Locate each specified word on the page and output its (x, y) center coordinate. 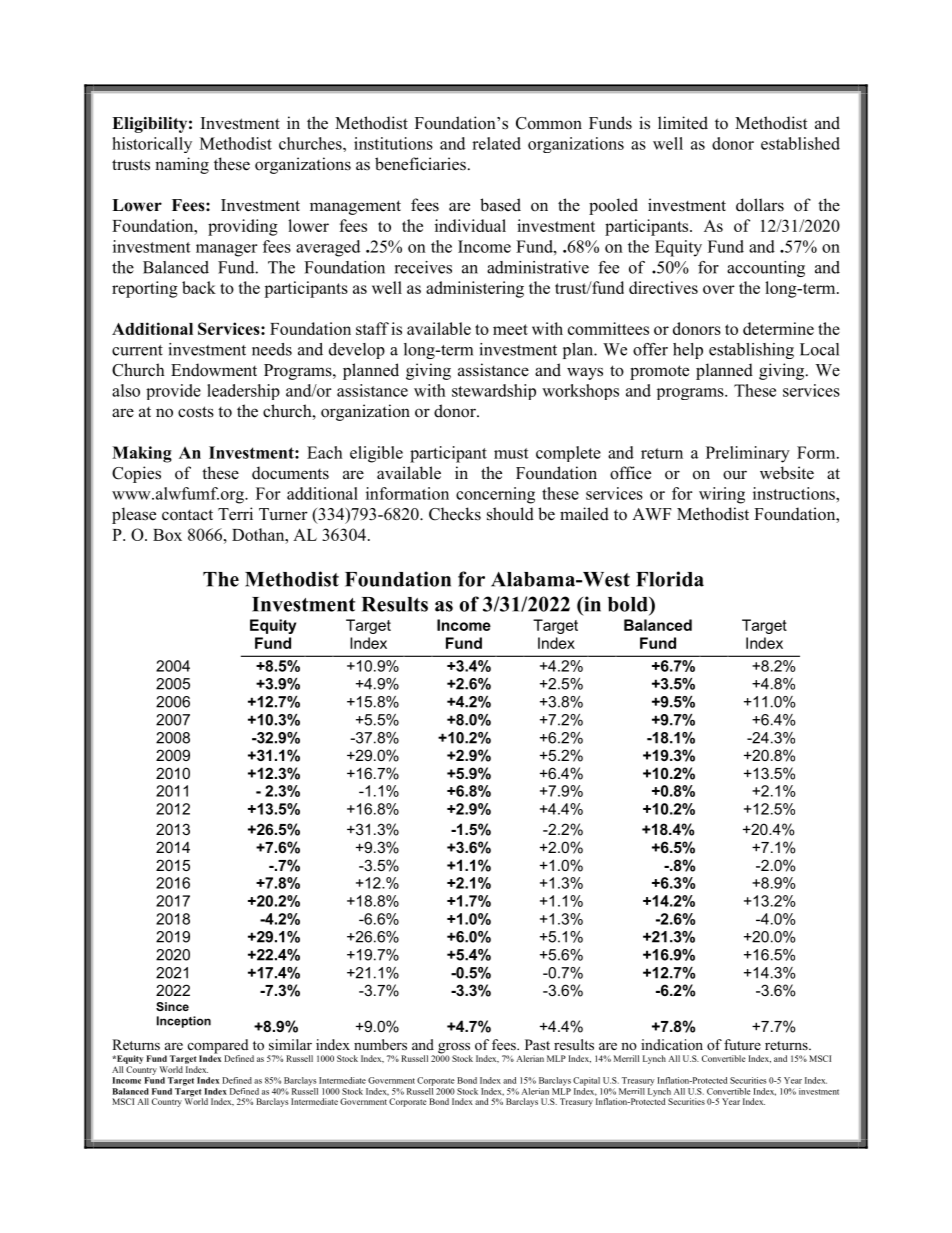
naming (182, 165)
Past (537, 1044)
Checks (455, 514)
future (742, 1044)
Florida (670, 579)
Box (167, 535)
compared (218, 1047)
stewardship (494, 392)
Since (172, 1006)
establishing (751, 351)
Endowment (214, 370)
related (496, 143)
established (800, 143)
